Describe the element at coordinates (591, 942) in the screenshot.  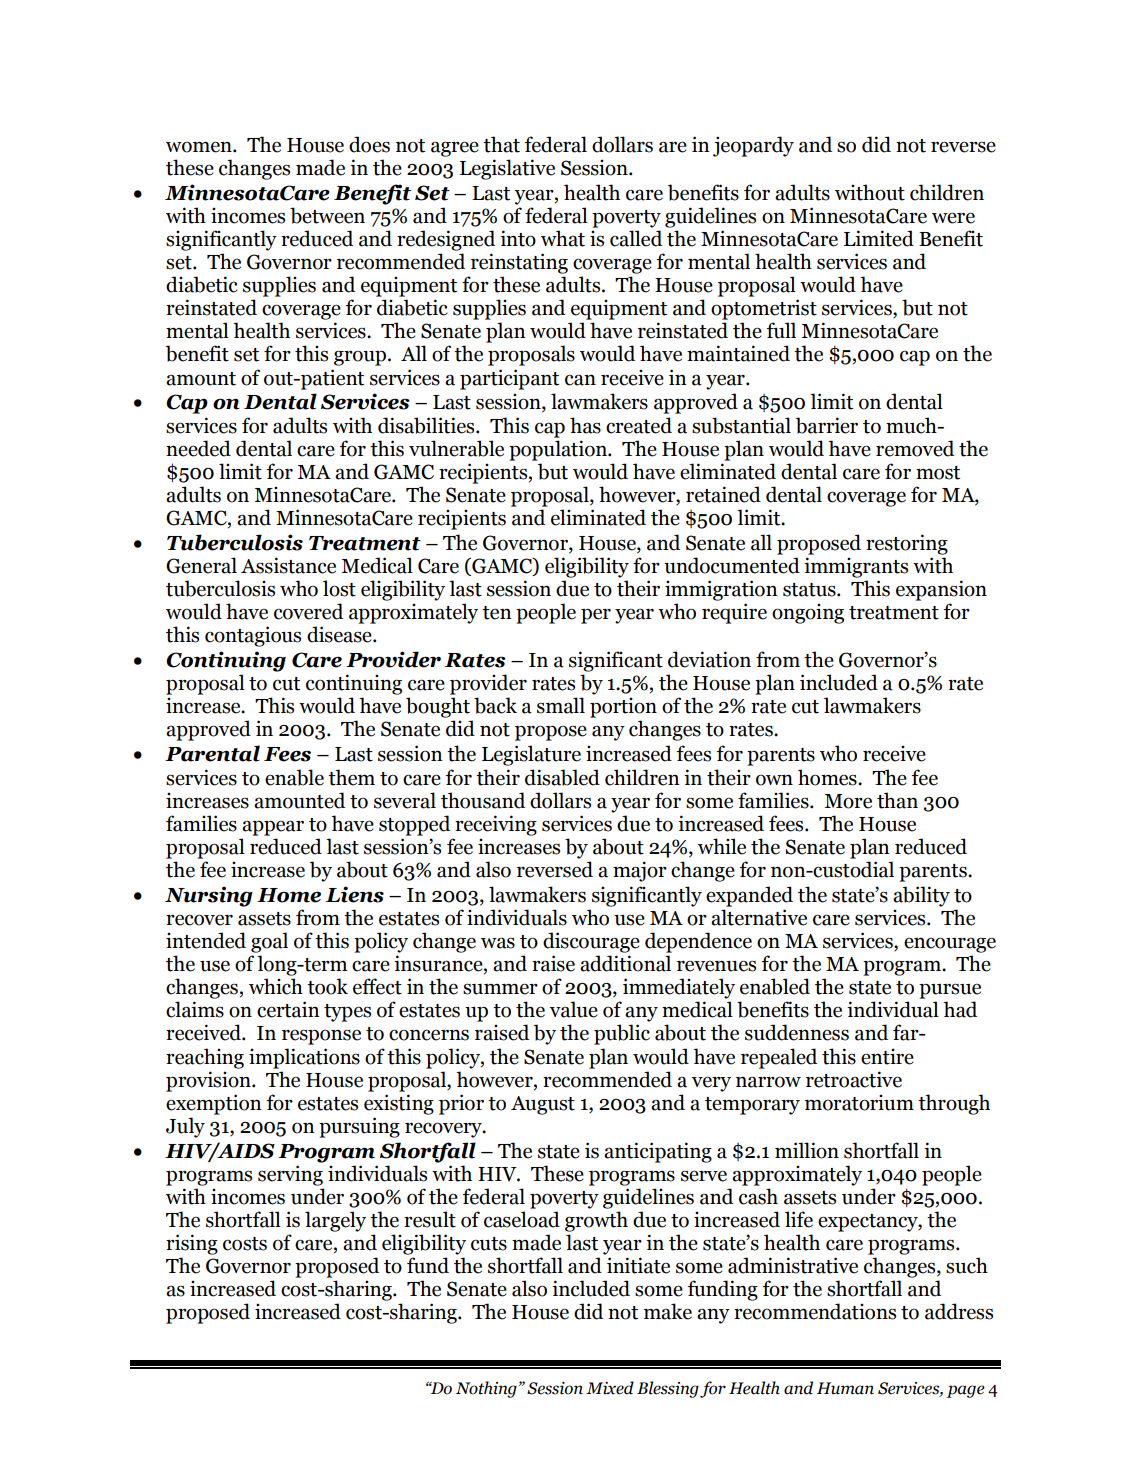
I see `discourage` at that location.
